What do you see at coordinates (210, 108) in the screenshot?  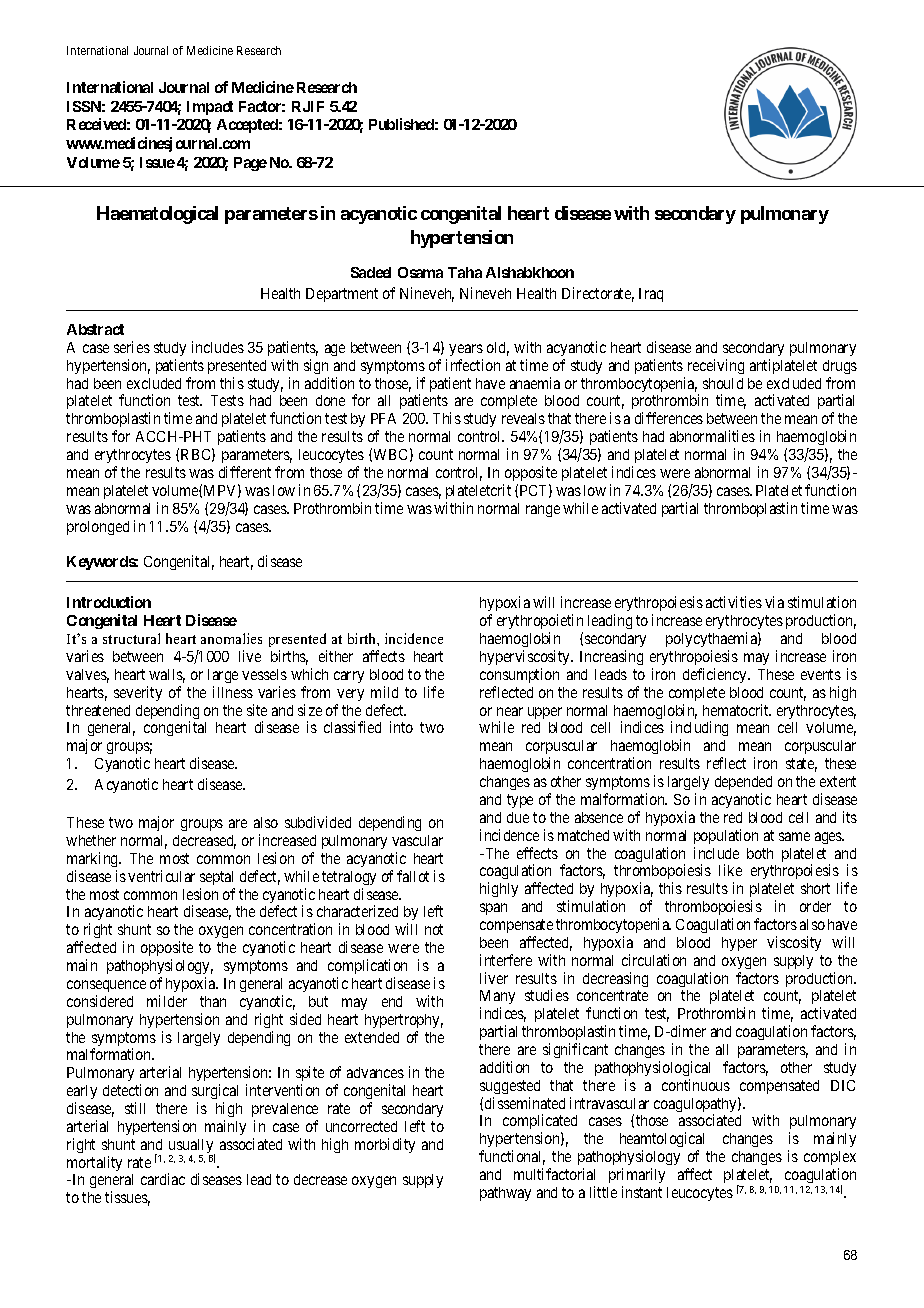 I see `Impact` at bounding box center [210, 108].
